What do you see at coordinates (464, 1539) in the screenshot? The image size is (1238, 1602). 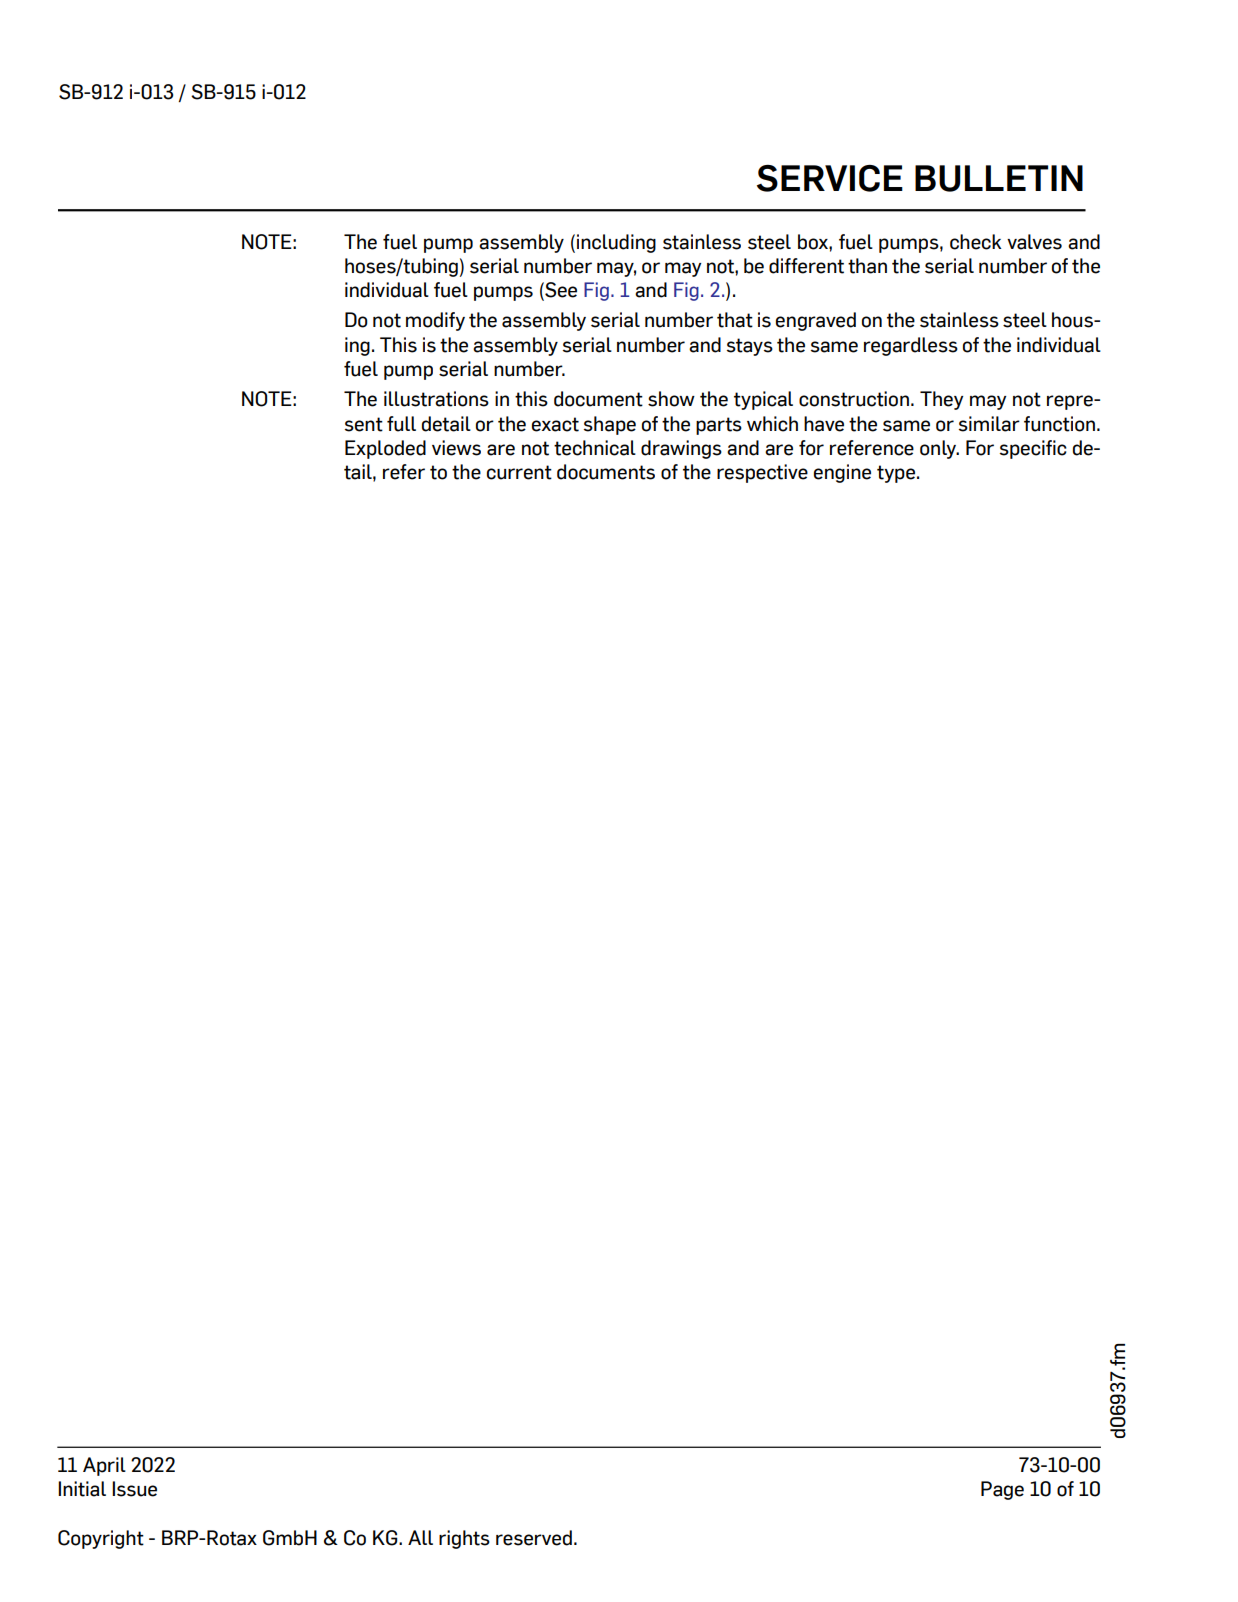 I see `rights` at bounding box center [464, 1539].
